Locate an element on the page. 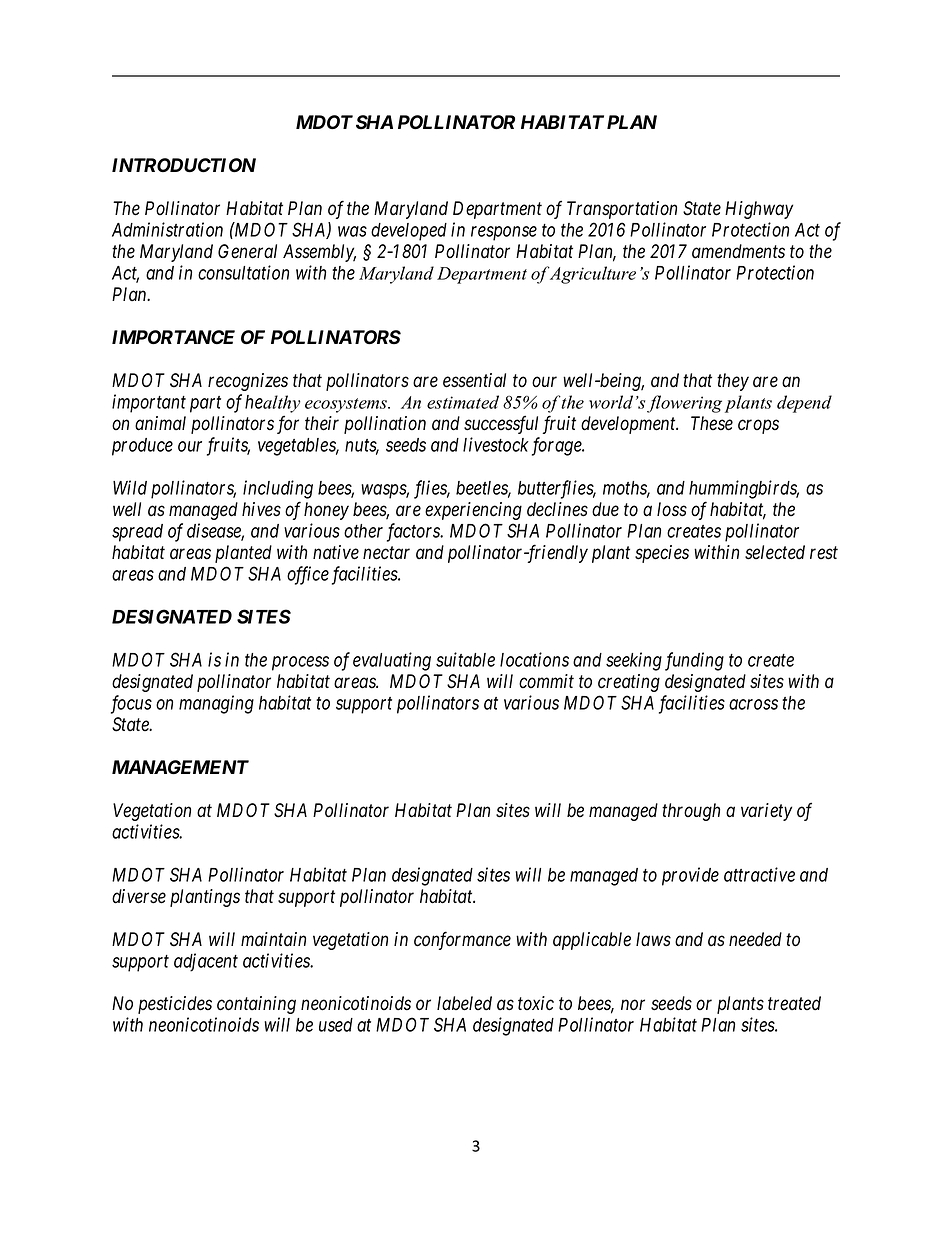  suitable is located at coordinates (465, 659).
